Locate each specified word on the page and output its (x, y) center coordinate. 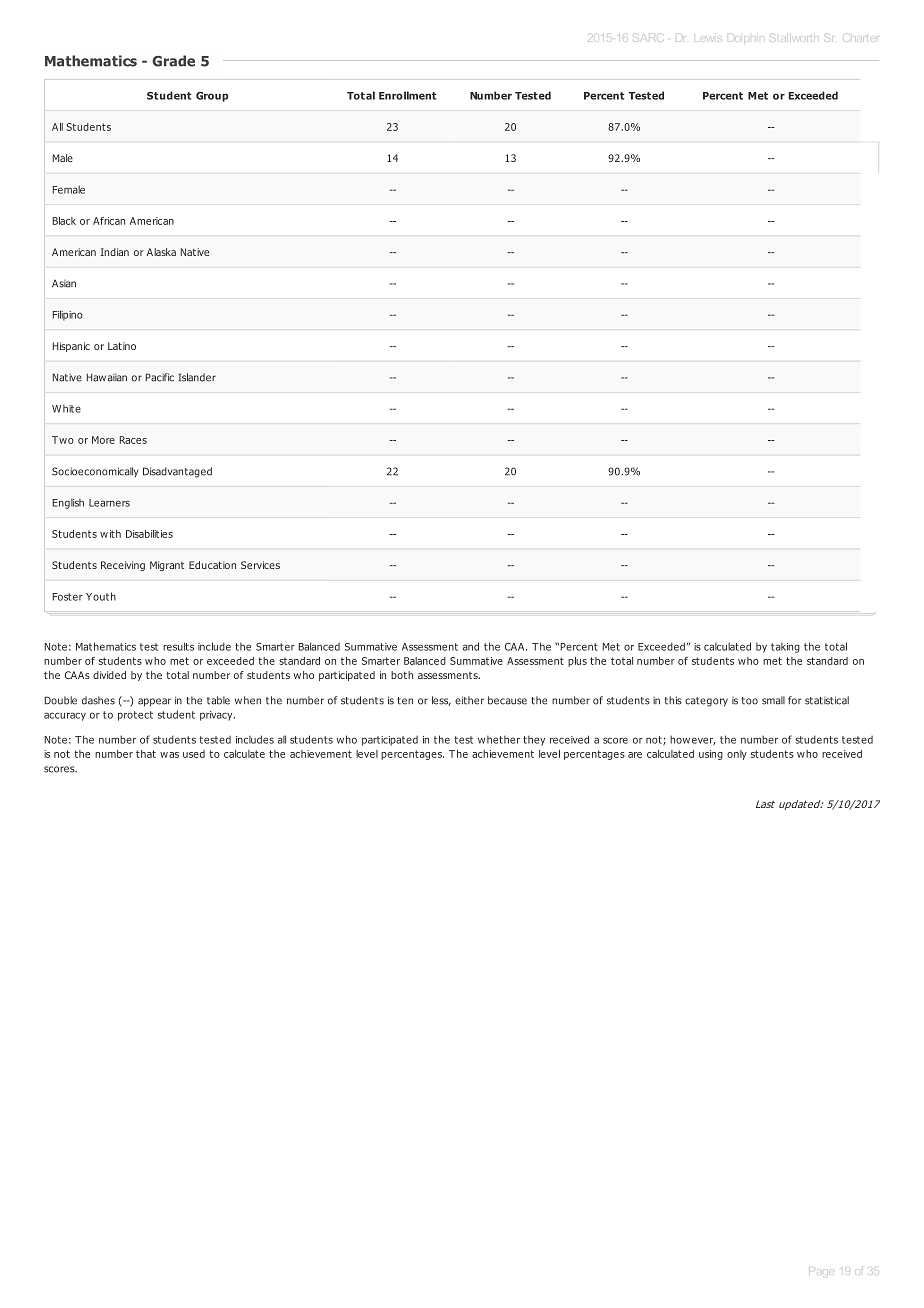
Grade (173, 61)
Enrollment (408, 95)
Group (212, 97)
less (441, 701)
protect (135, 716)
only (737, 755)
